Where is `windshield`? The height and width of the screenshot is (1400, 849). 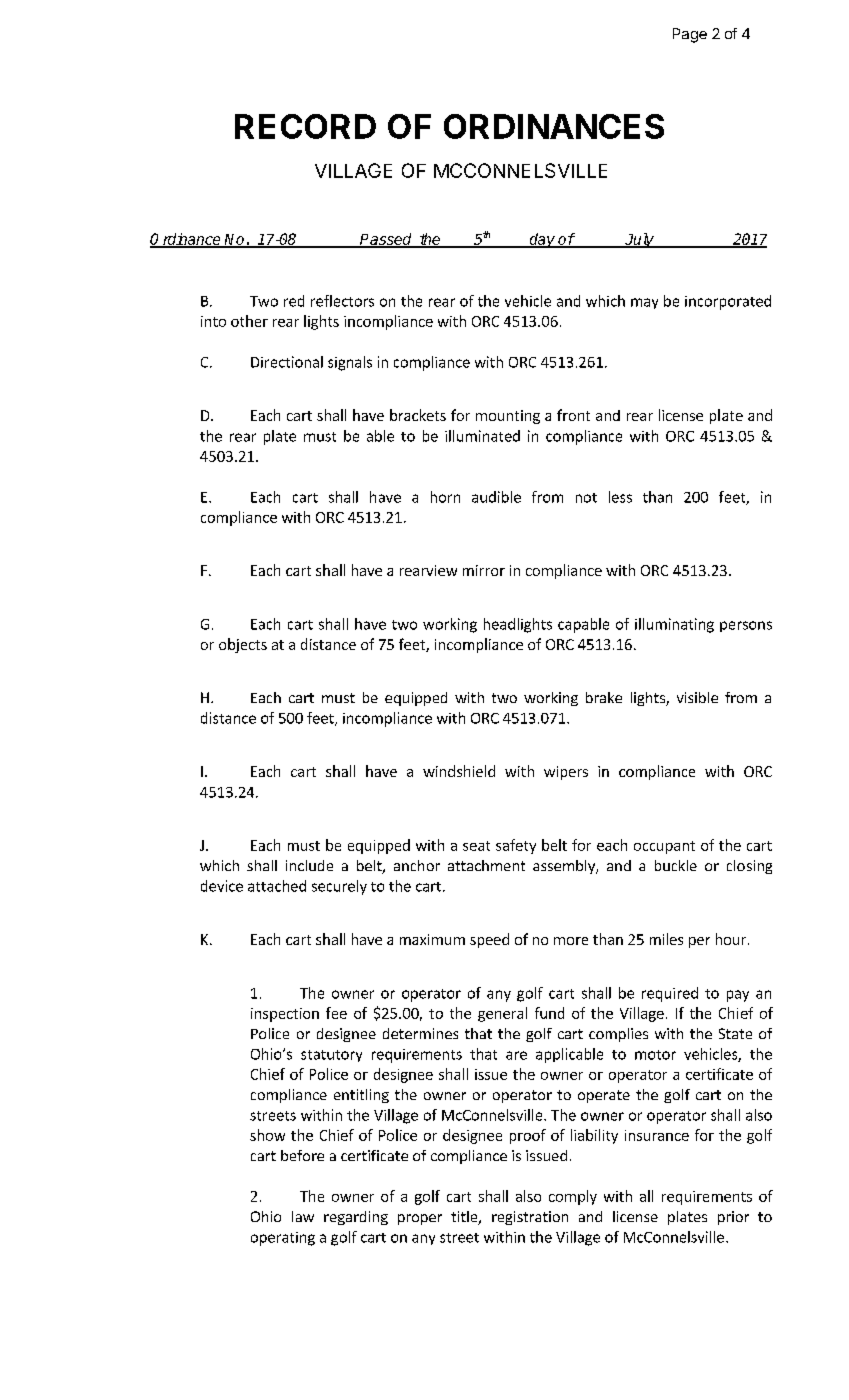 windshield is located at coordinates (459, 771).
